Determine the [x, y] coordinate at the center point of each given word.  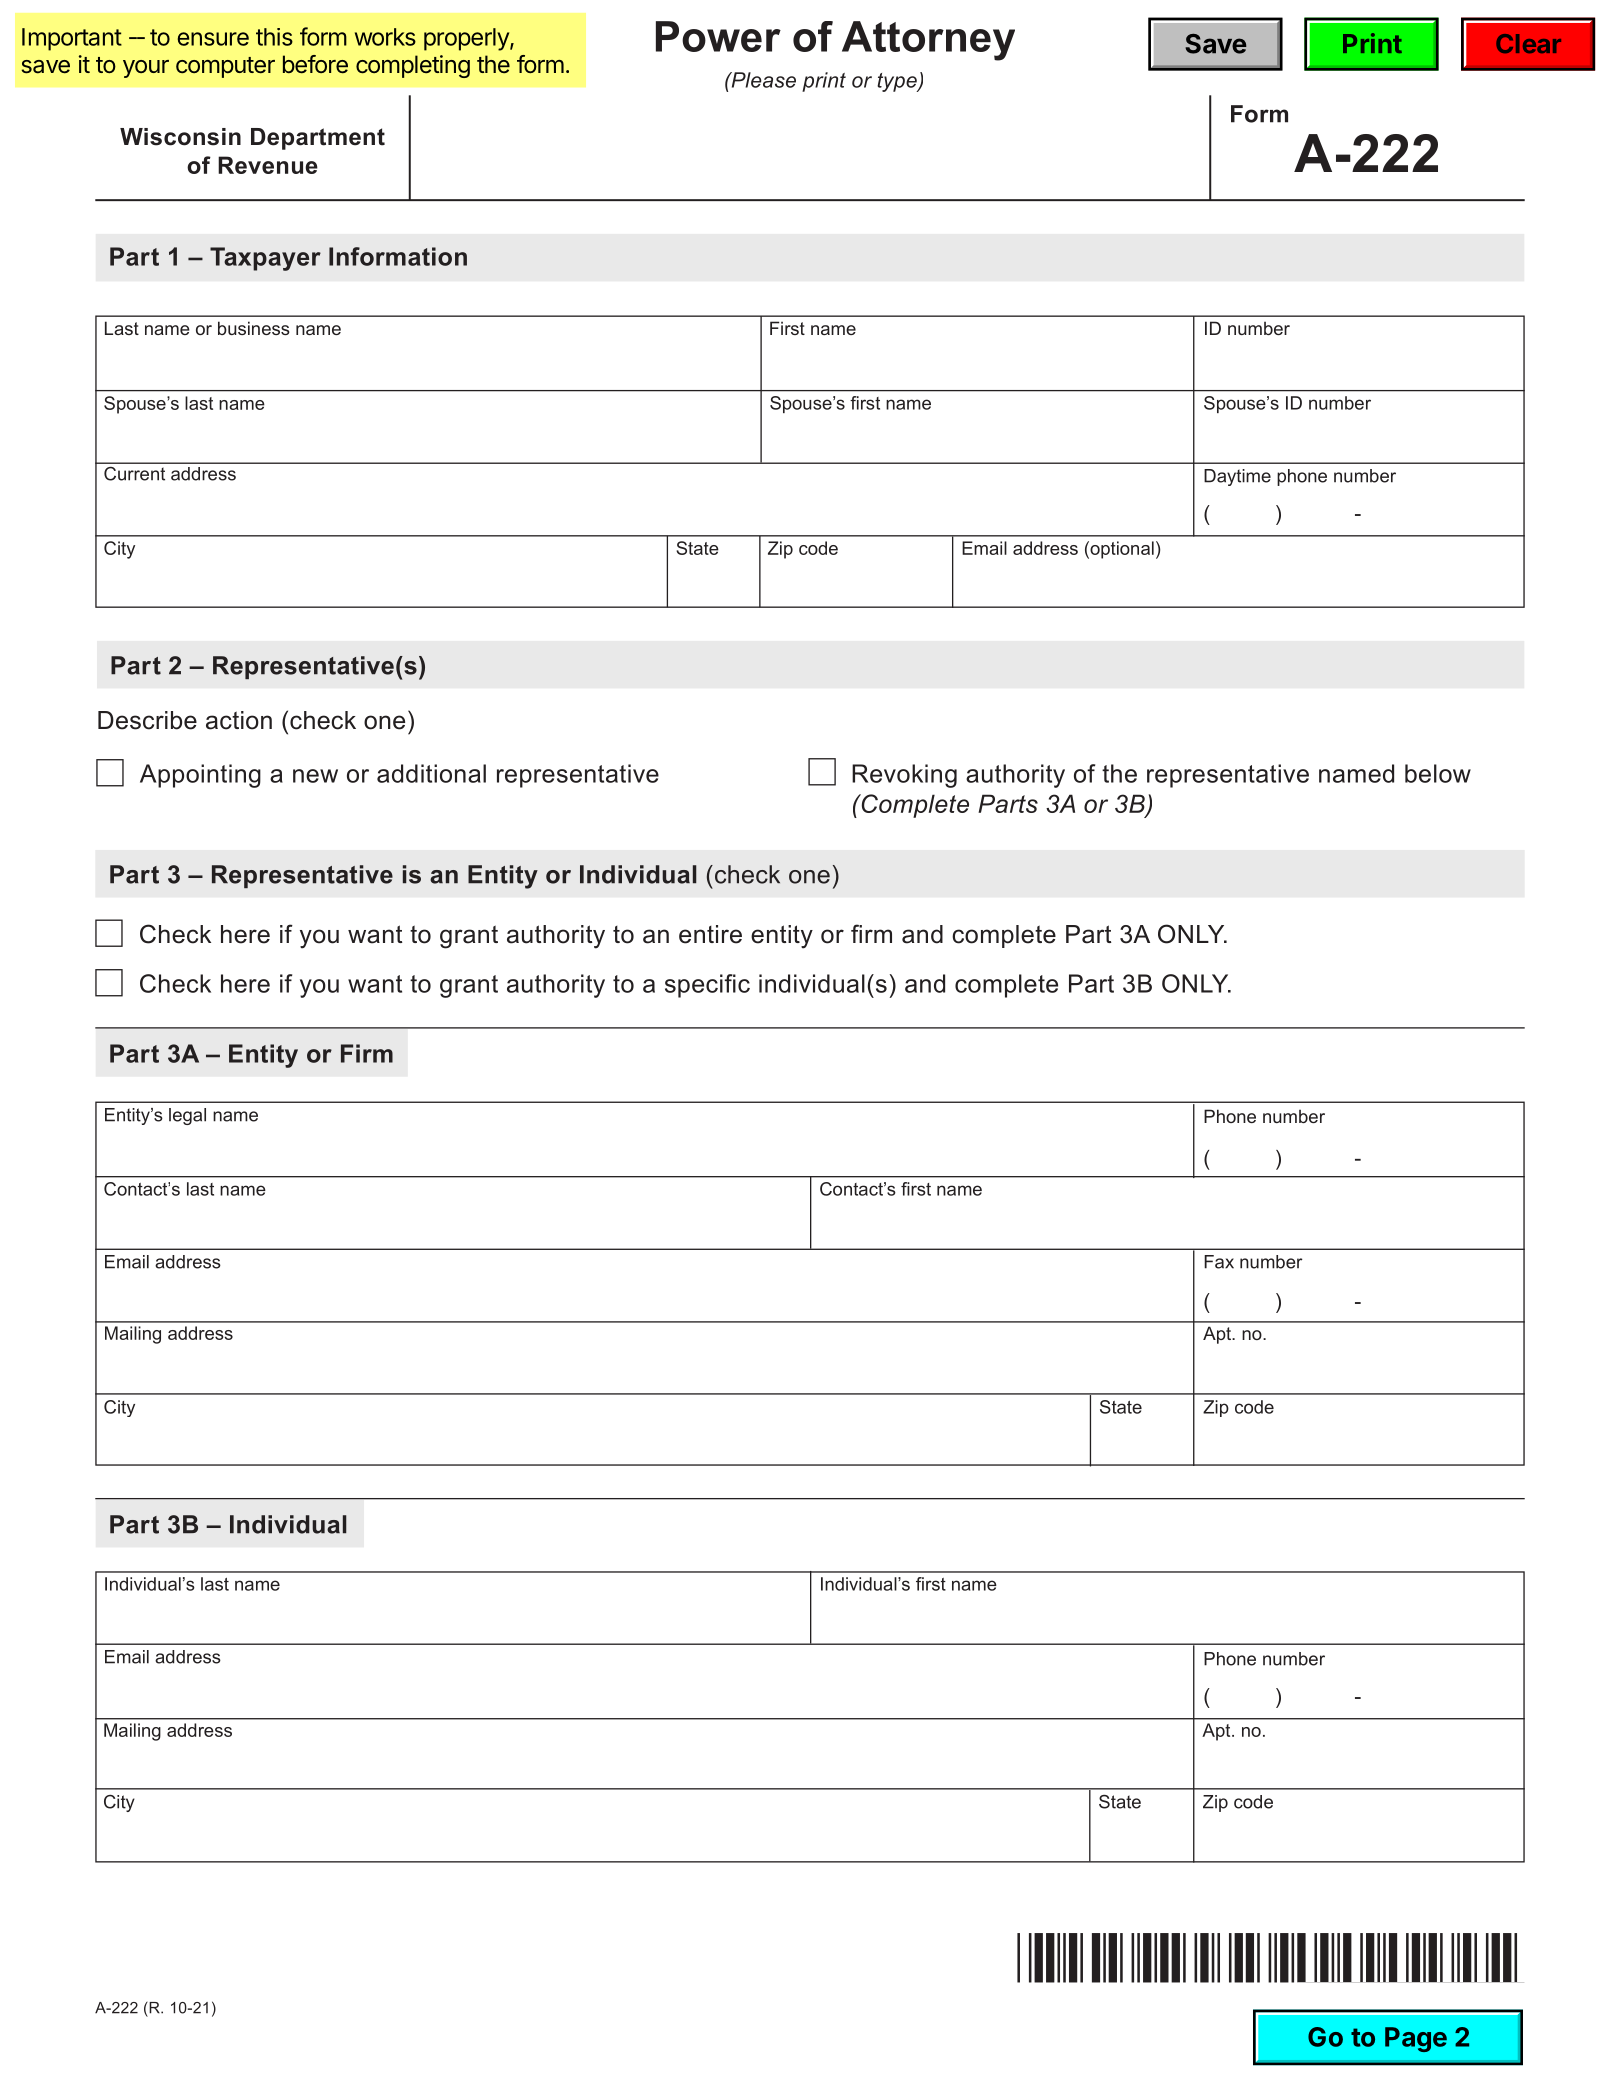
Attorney [928, 41]
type [898, 82]
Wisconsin [180, 137]
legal [187, 1116]
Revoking [904, 776]
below [1438, 773]
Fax [1219, 1262]
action [239, 720]
